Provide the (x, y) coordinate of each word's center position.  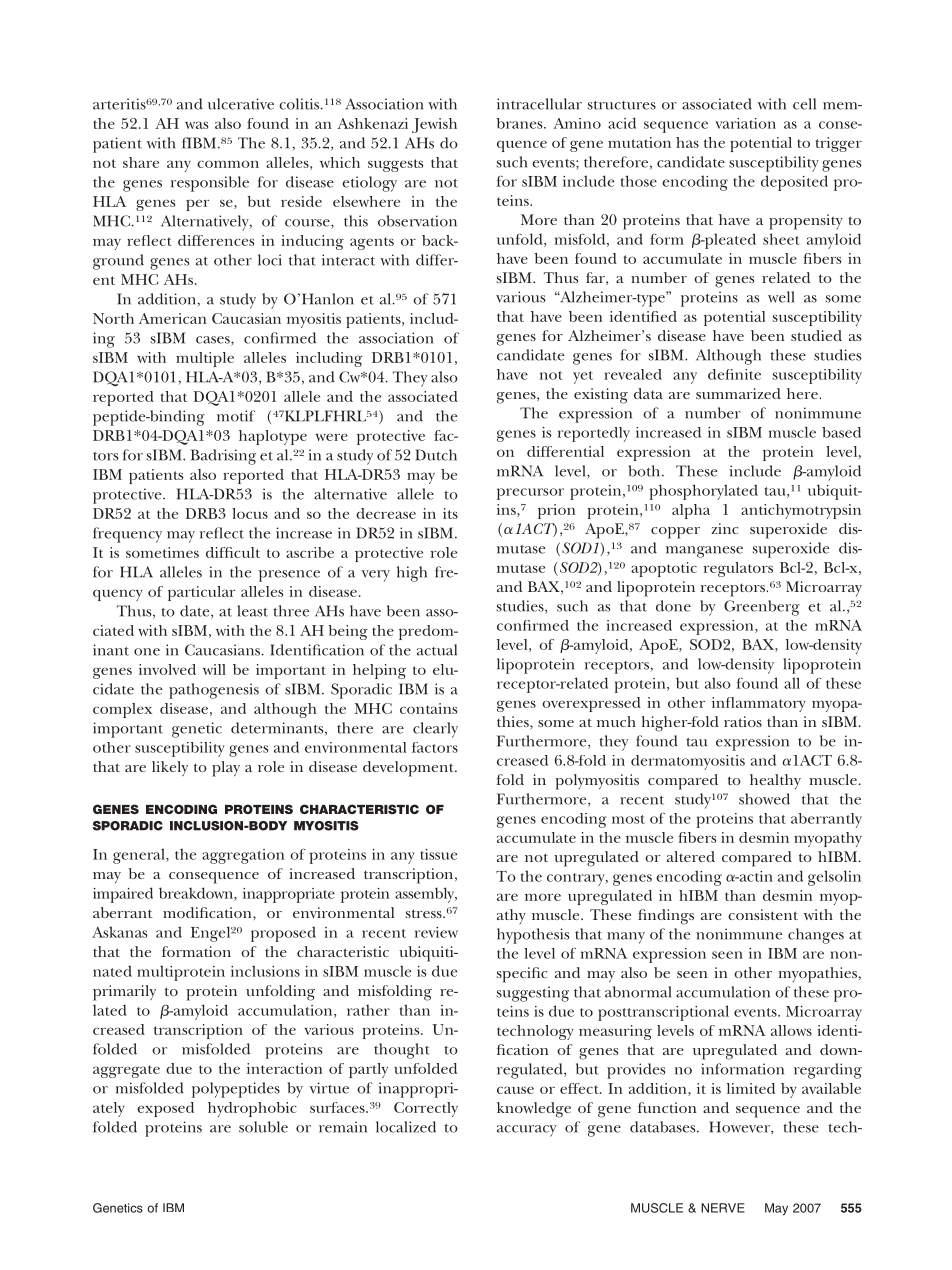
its (450, 513)
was (196, 125)
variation (745, 123)
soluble (263, 1127)
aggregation (243, 856)
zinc (724, 528)
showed (764, 799)
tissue (438, 854)
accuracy (526, 1131)
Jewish (434, 125)
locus (250, 513)
